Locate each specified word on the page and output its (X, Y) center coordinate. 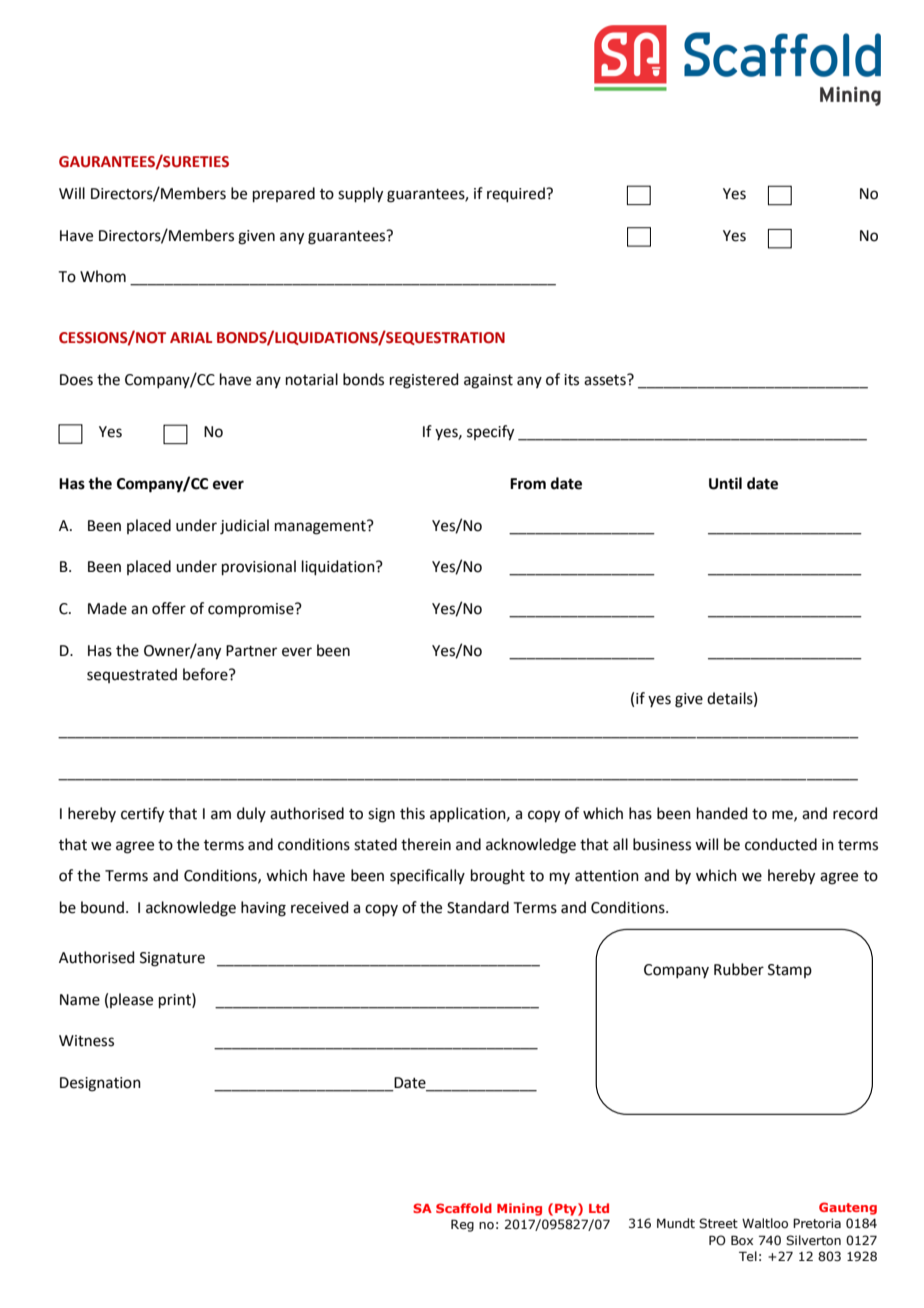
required (517, 194)
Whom (103, 276)
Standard (478, 907)
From (528, 484)
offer (169, 608)
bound (102, 907)
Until (725, 483)
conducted (781, 844)
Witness (86, 1041)
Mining (519, 1209)
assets (606, 380)
